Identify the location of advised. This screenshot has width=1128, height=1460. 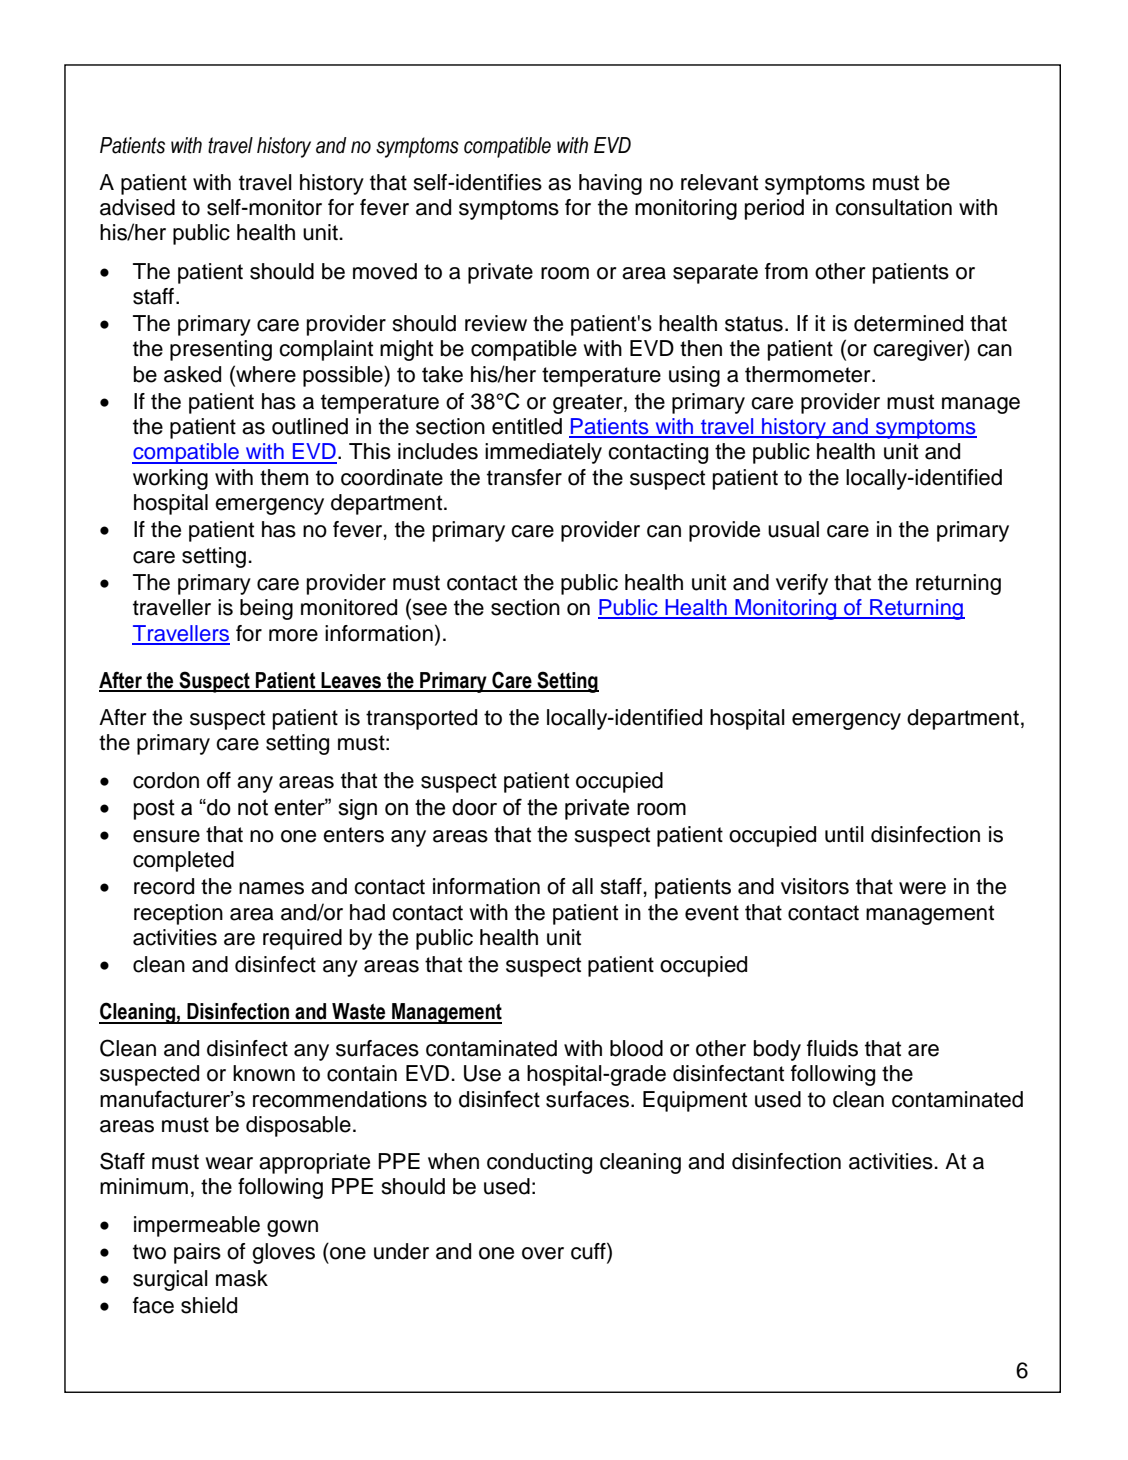
(137, 207).
